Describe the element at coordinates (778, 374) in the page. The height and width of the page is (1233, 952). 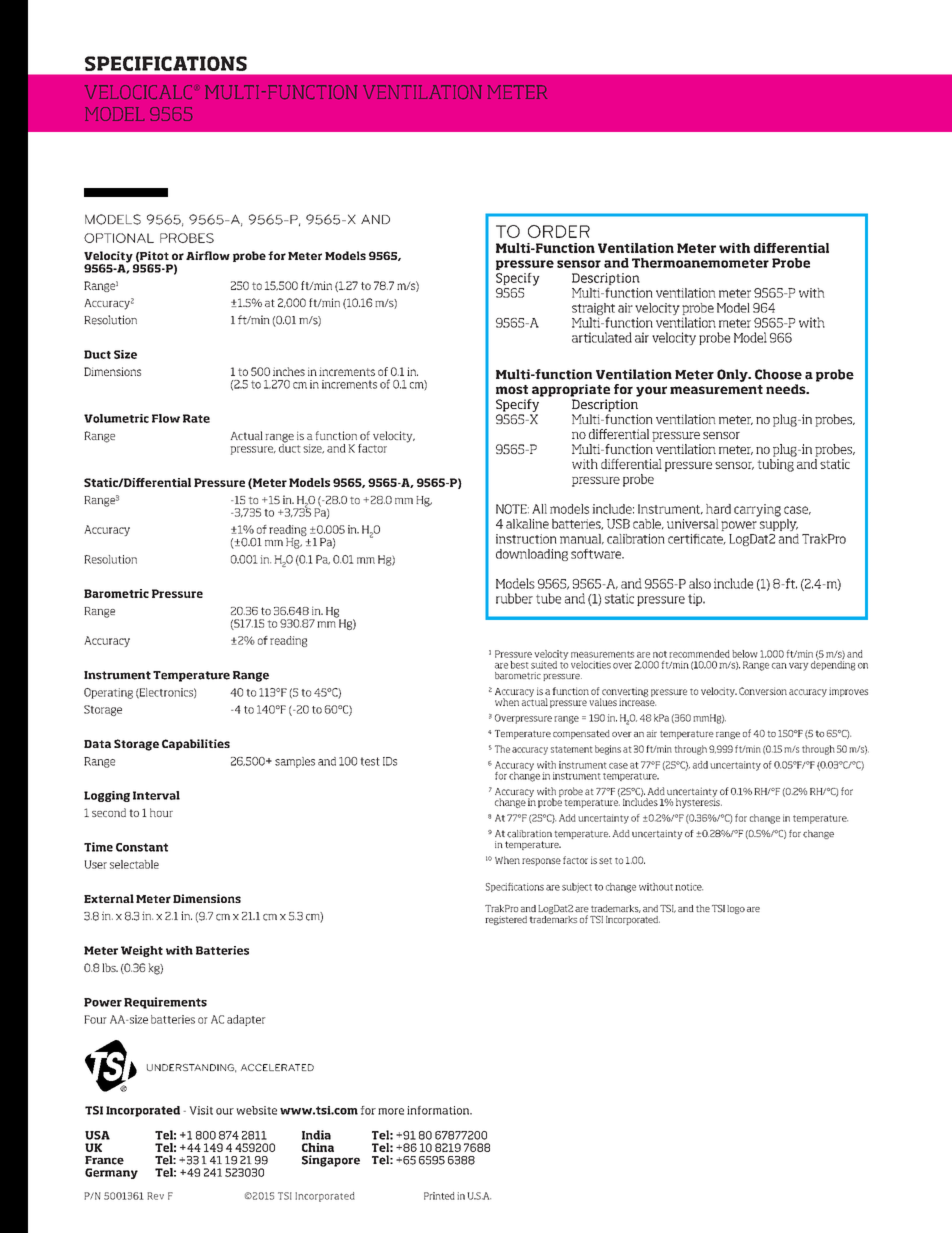
I see `Choose` at that location.
